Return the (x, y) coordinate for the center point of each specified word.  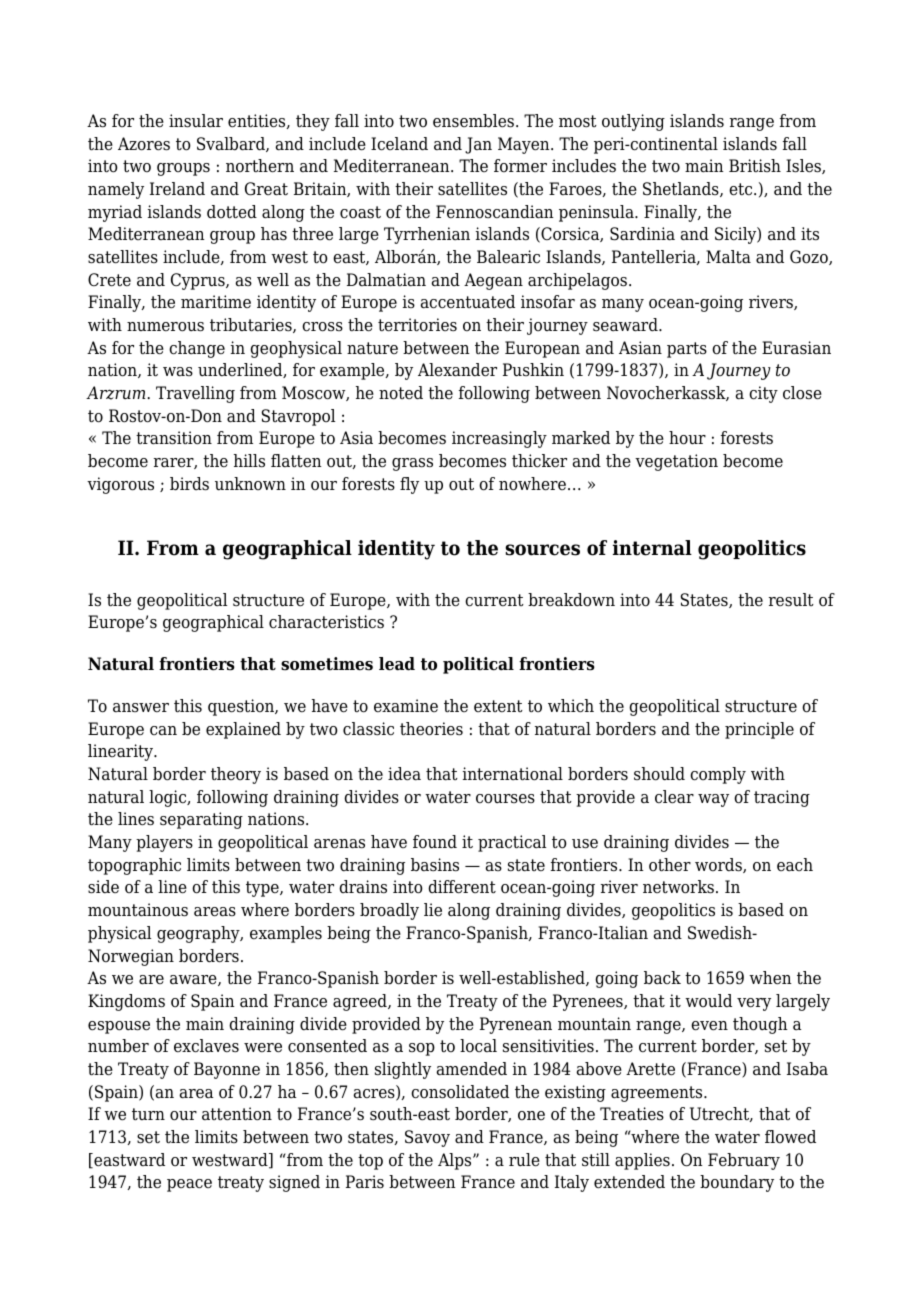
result (791, 600)
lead (397, 664)
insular (196, 121)
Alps (456, 1161)
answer (141, 708)
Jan (478, 145)
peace (189, 1185)
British (755, 165)
